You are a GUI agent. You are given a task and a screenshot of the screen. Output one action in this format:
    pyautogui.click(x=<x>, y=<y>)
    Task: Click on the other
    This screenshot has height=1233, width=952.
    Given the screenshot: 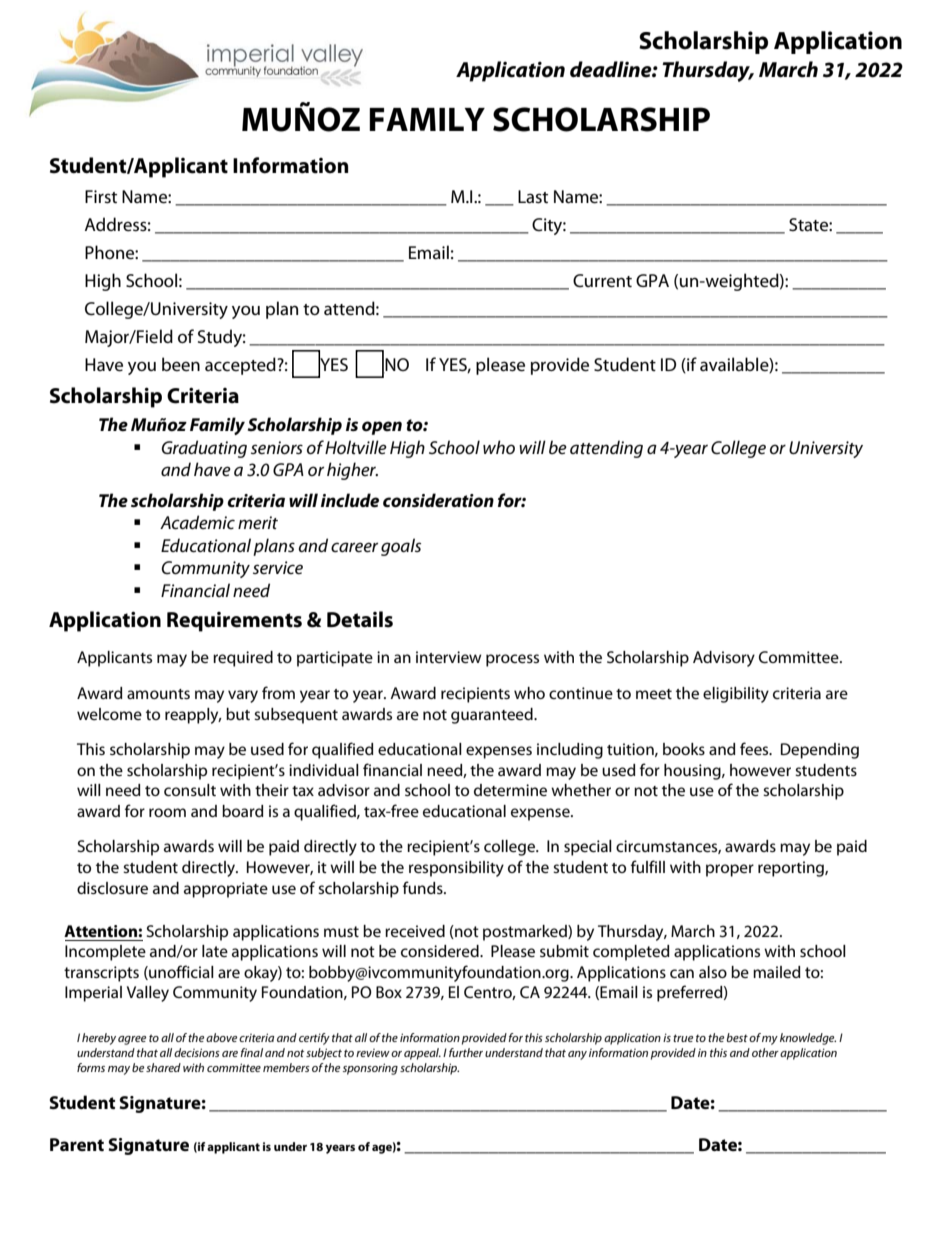 What is the action you would take?
    pyautogui.click(x=765, y=1052)
